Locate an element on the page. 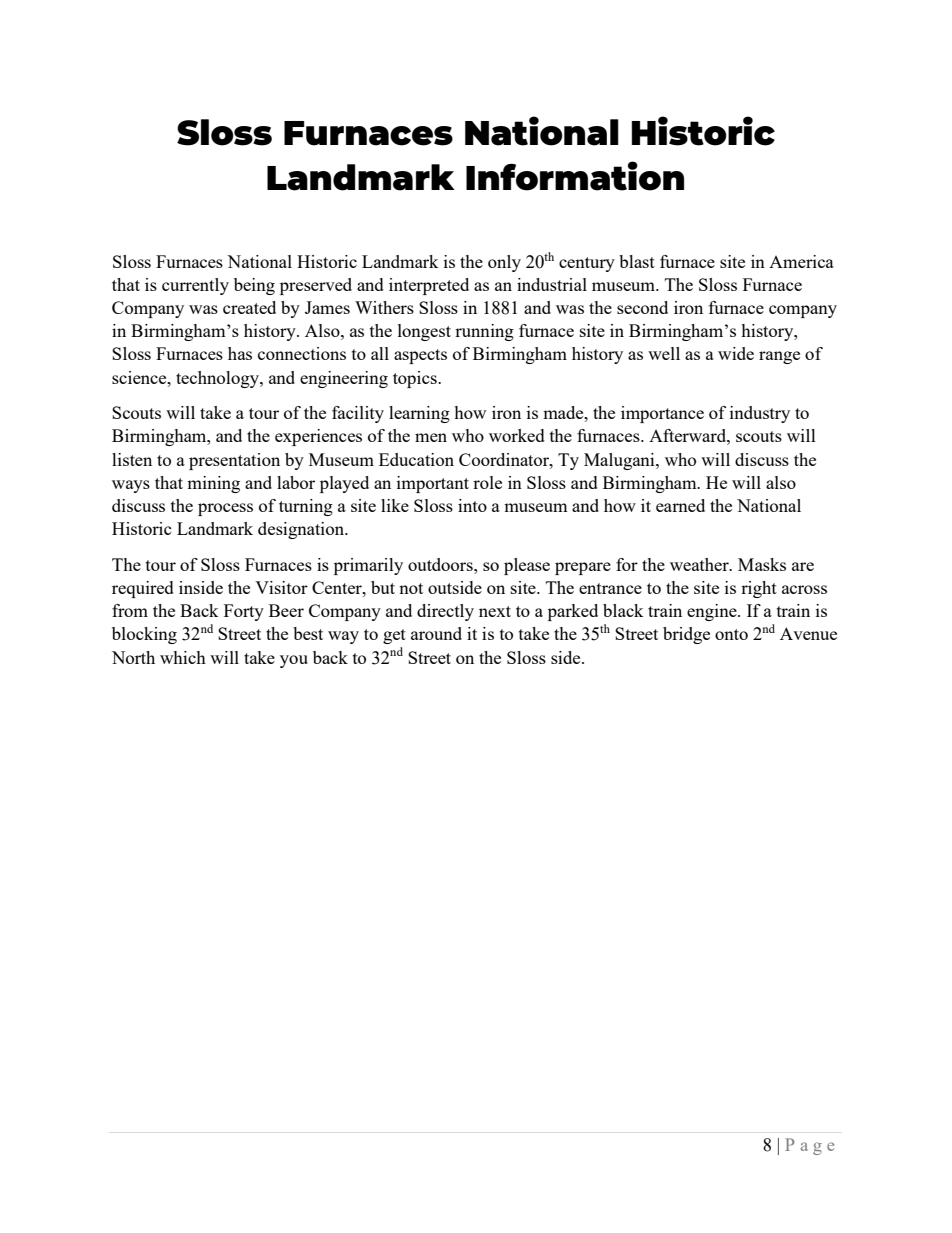 The height and width of the image is (1233, 952). which is located at coordinates (183, 657).
